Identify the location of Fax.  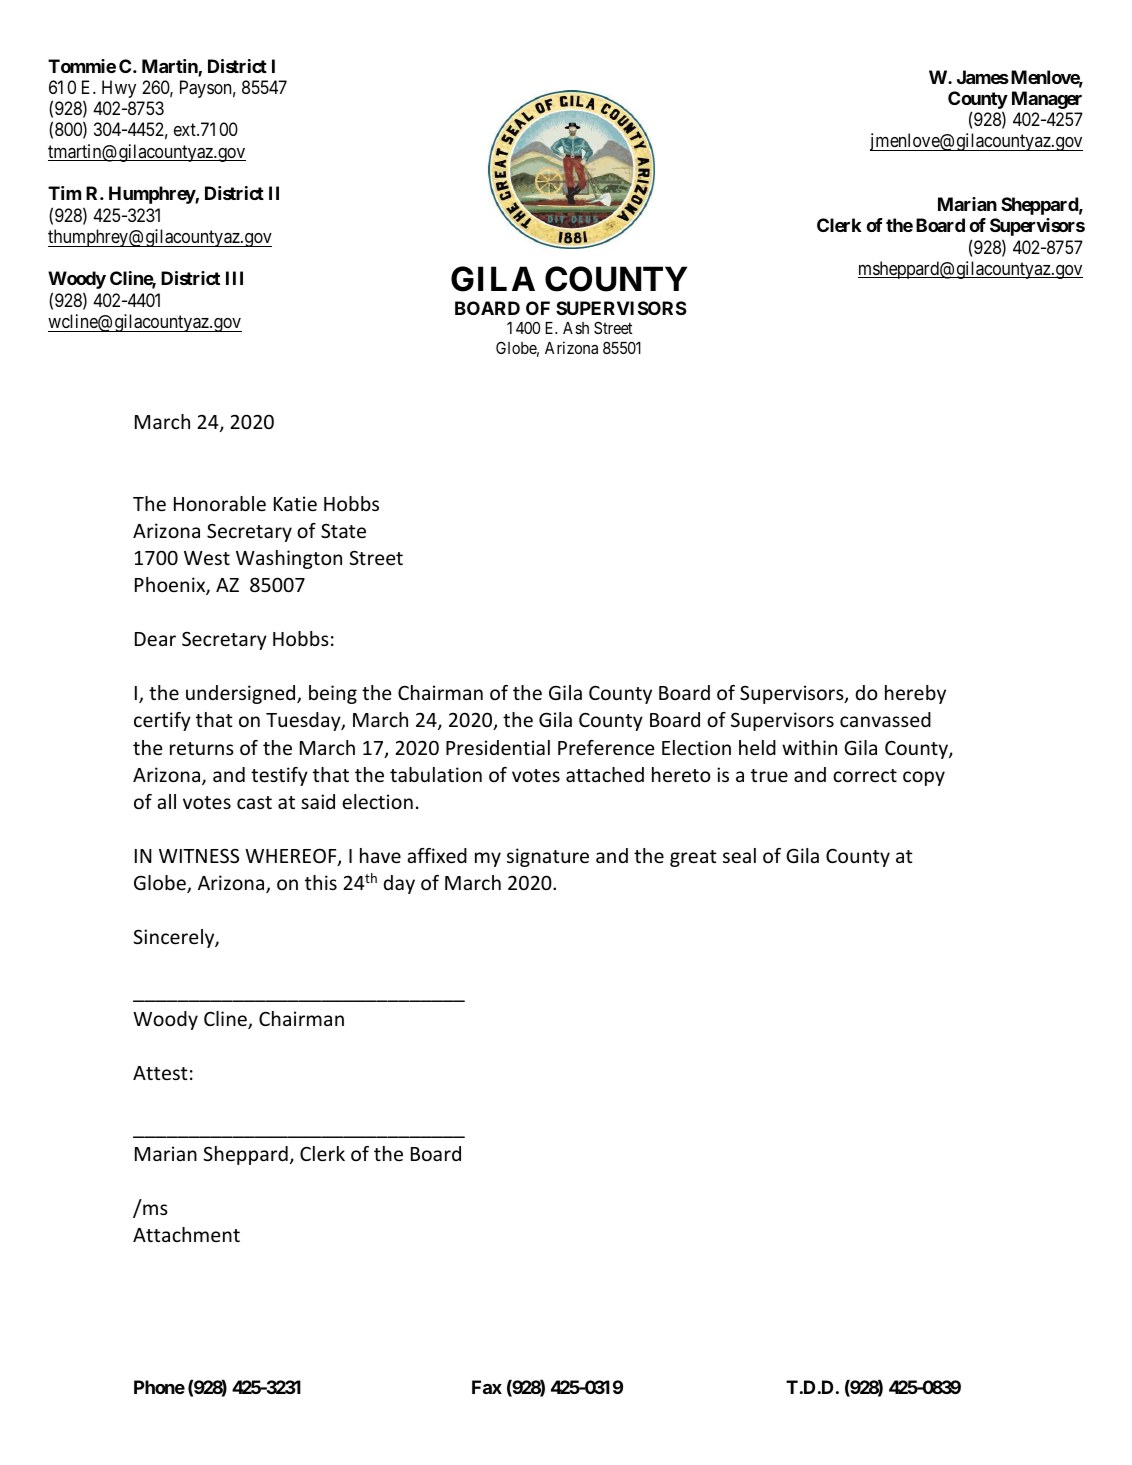
(487, 1387).
